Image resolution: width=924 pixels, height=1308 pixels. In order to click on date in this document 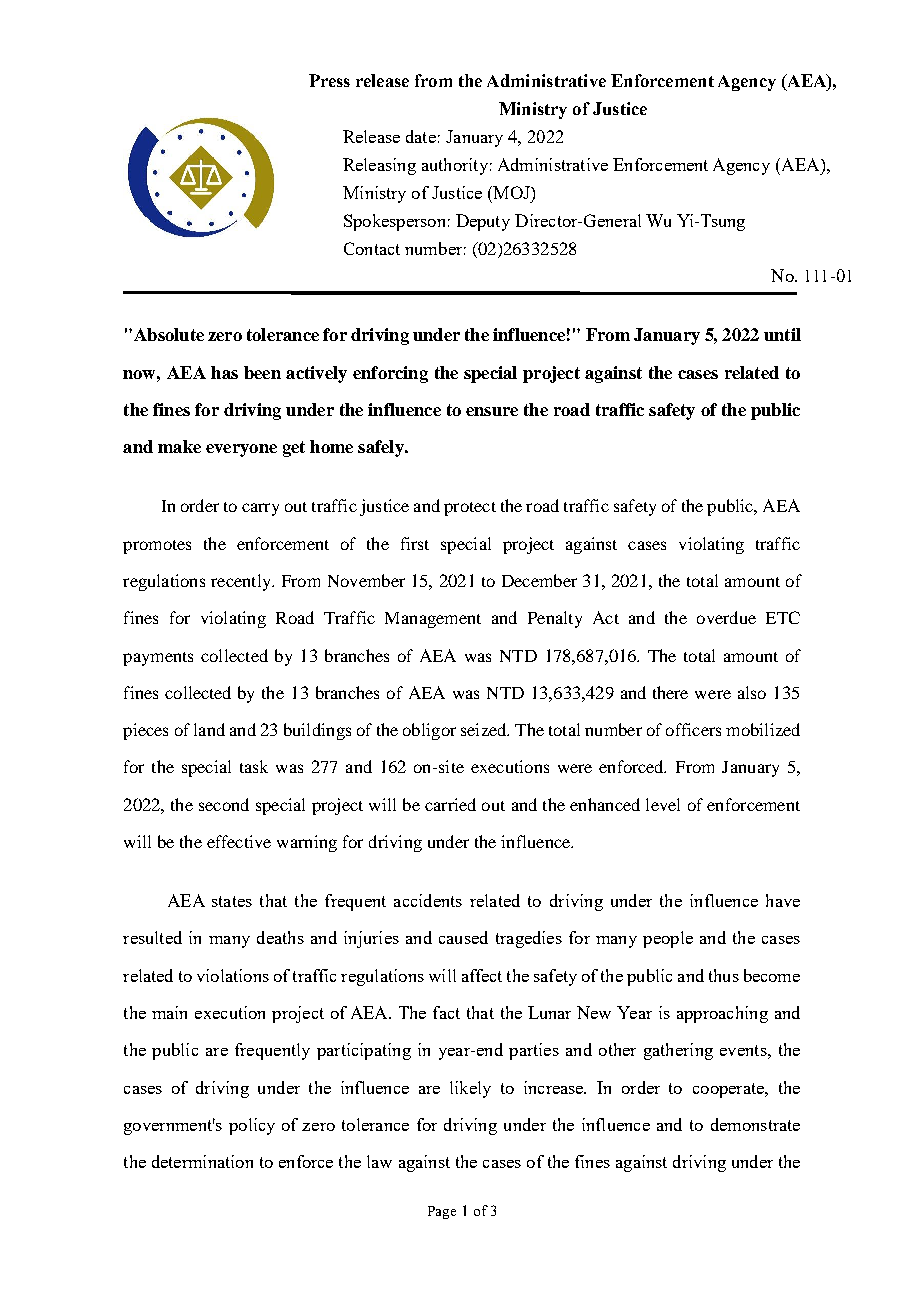, I will do `click(421, 136)`.
